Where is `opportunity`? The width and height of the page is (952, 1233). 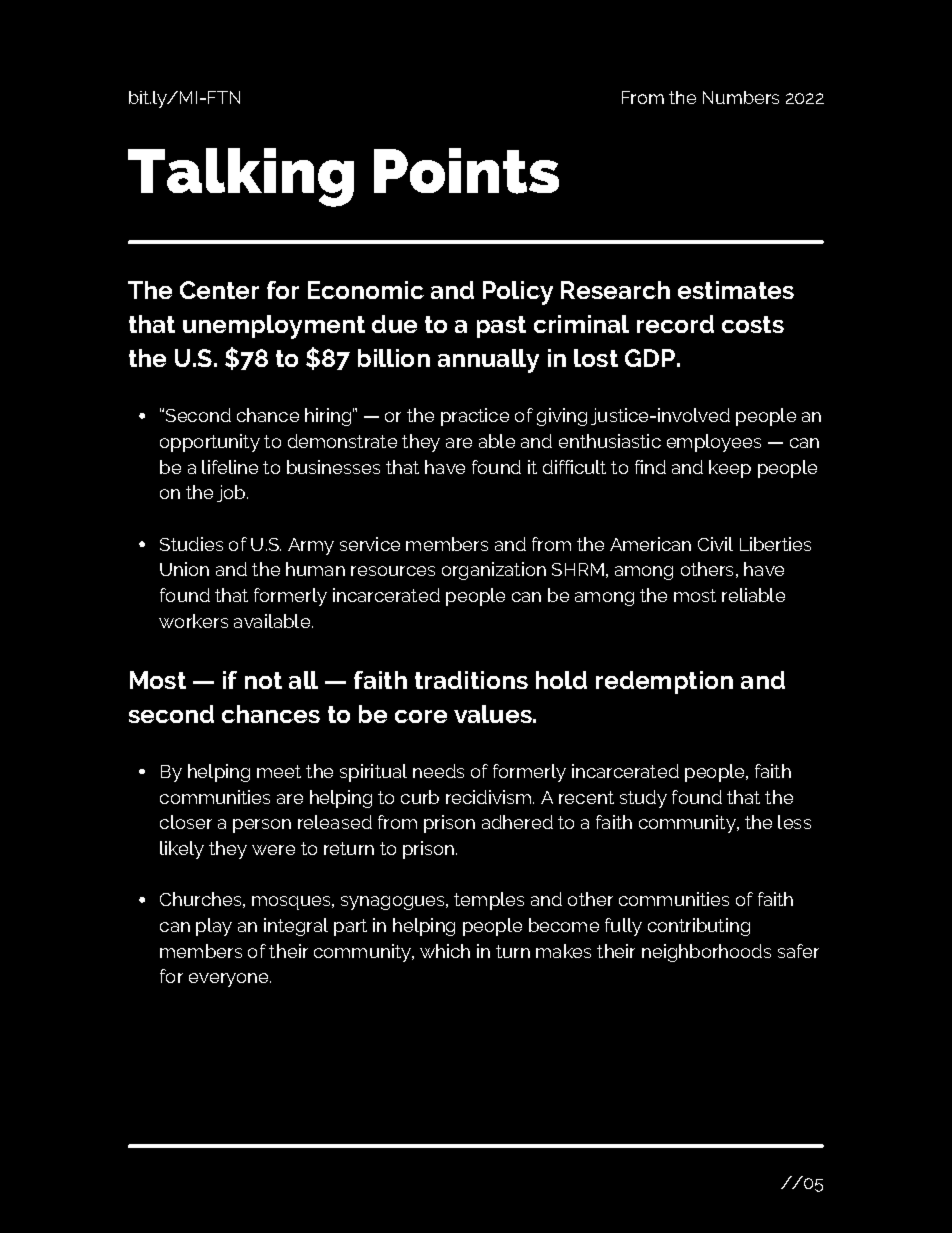
opportunity is located at coordinates (210, 443).
